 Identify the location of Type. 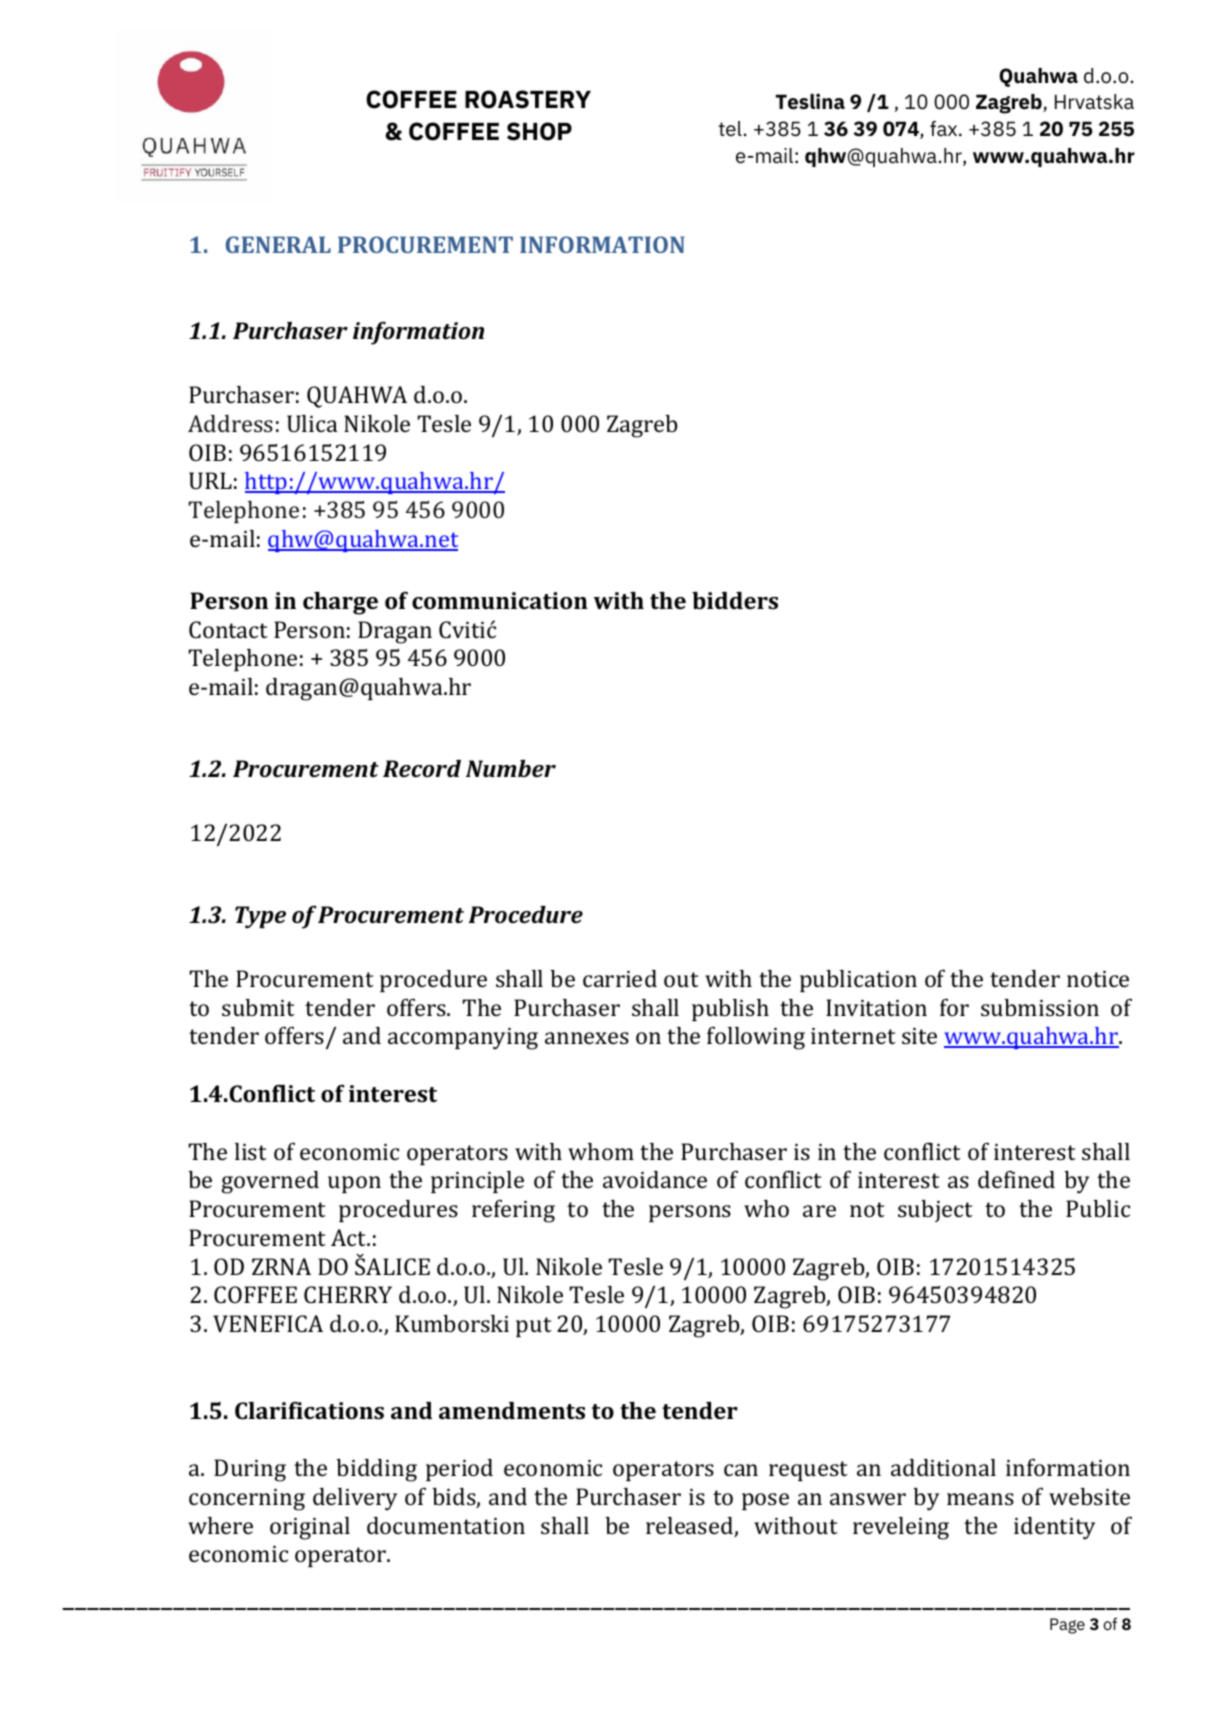
(260, 917).
